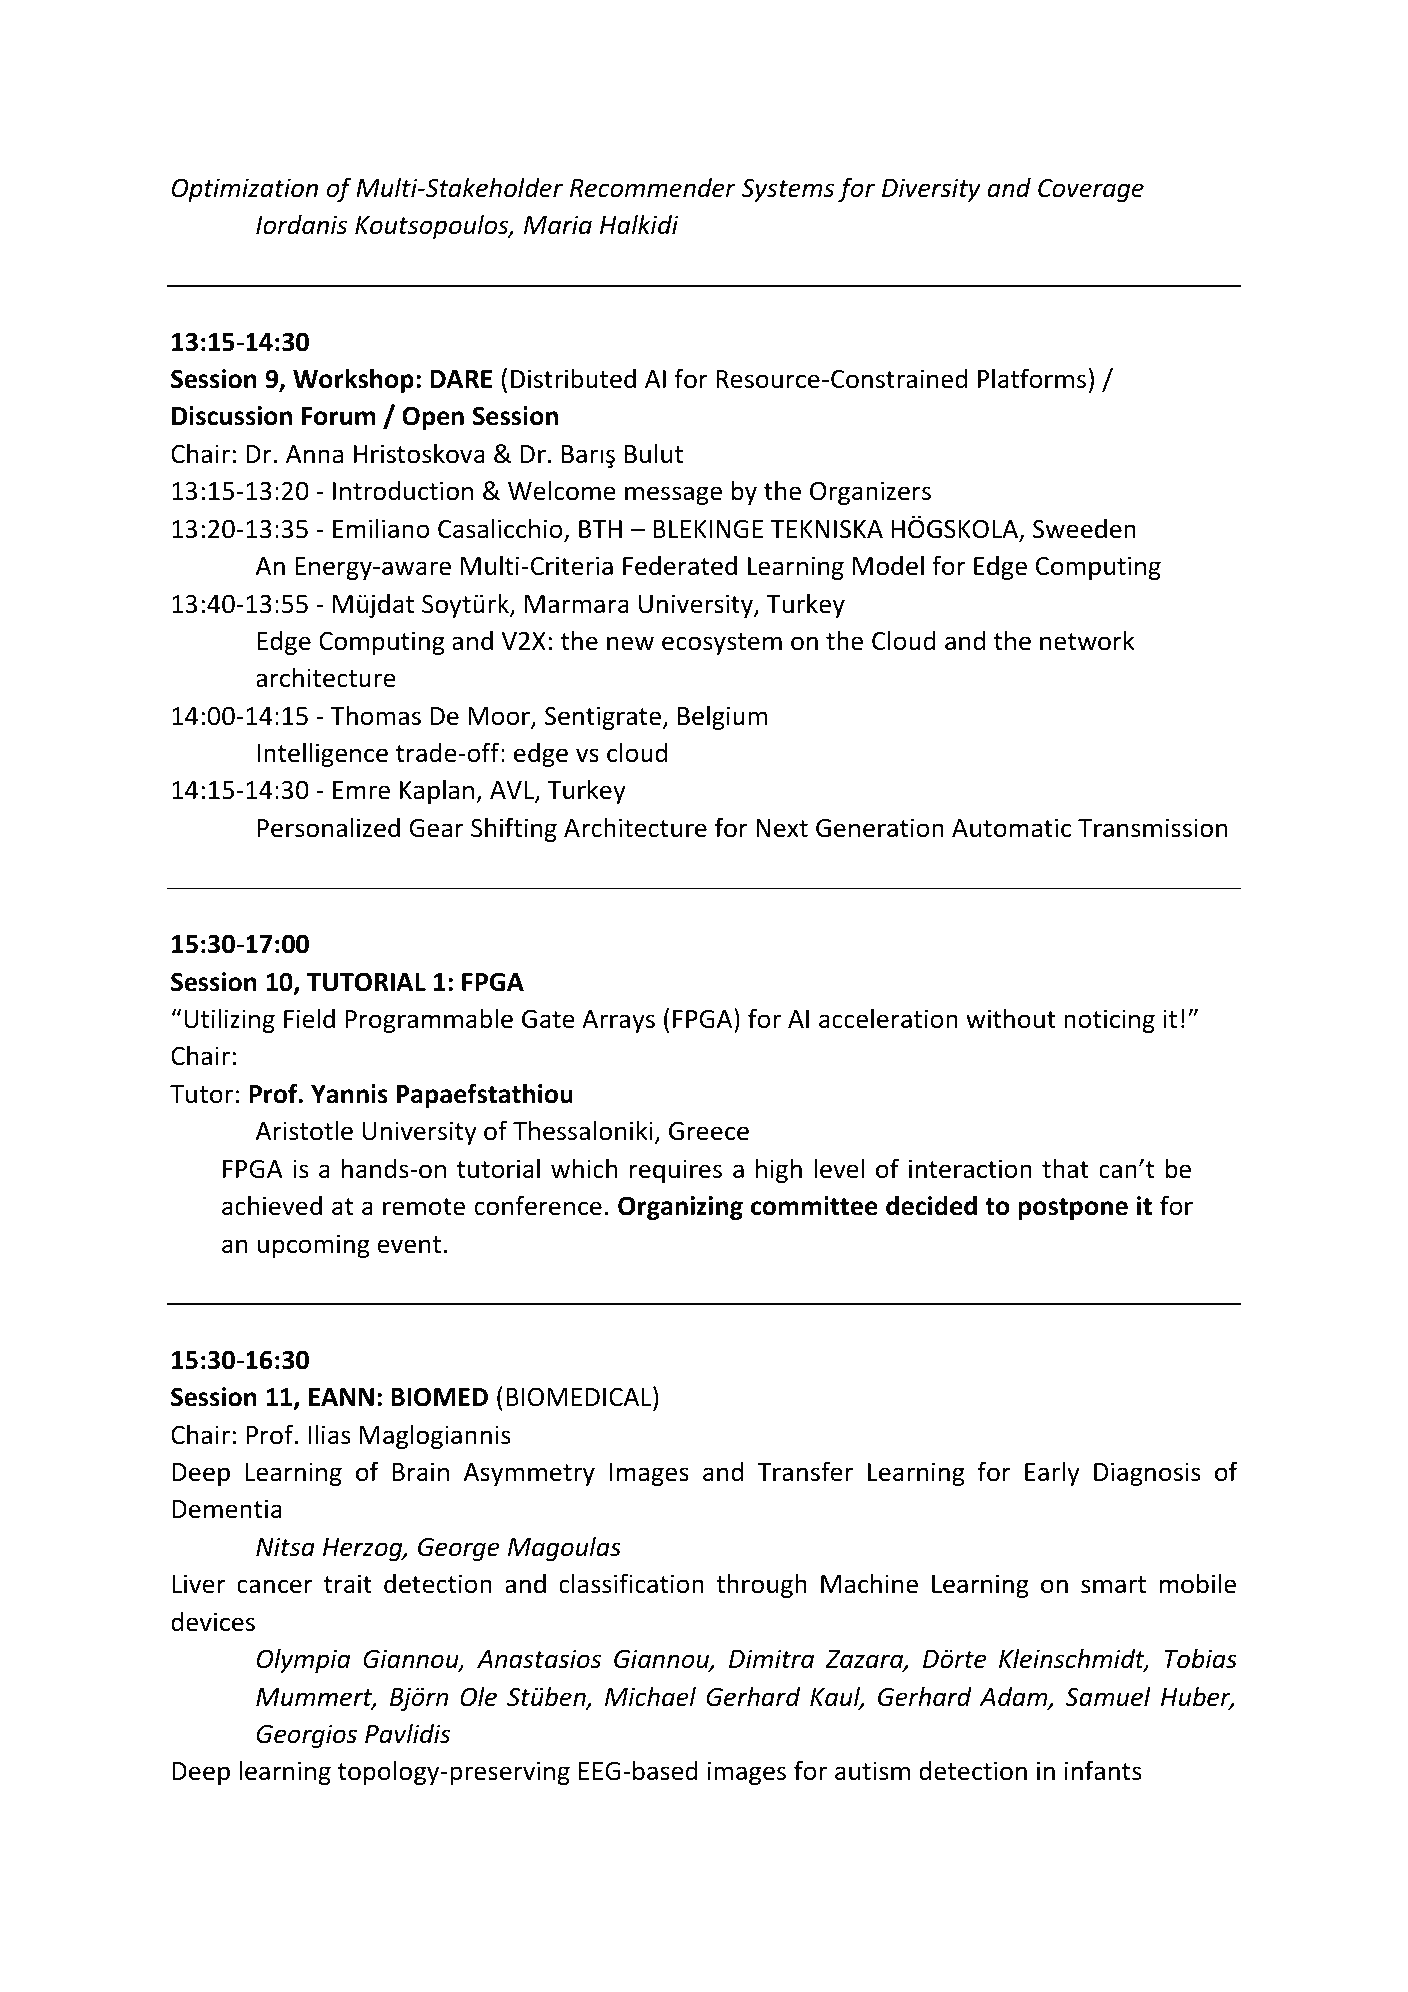  Describe the element at coordinates (1091, 190) in the page. I see `Coverage` at that location.
